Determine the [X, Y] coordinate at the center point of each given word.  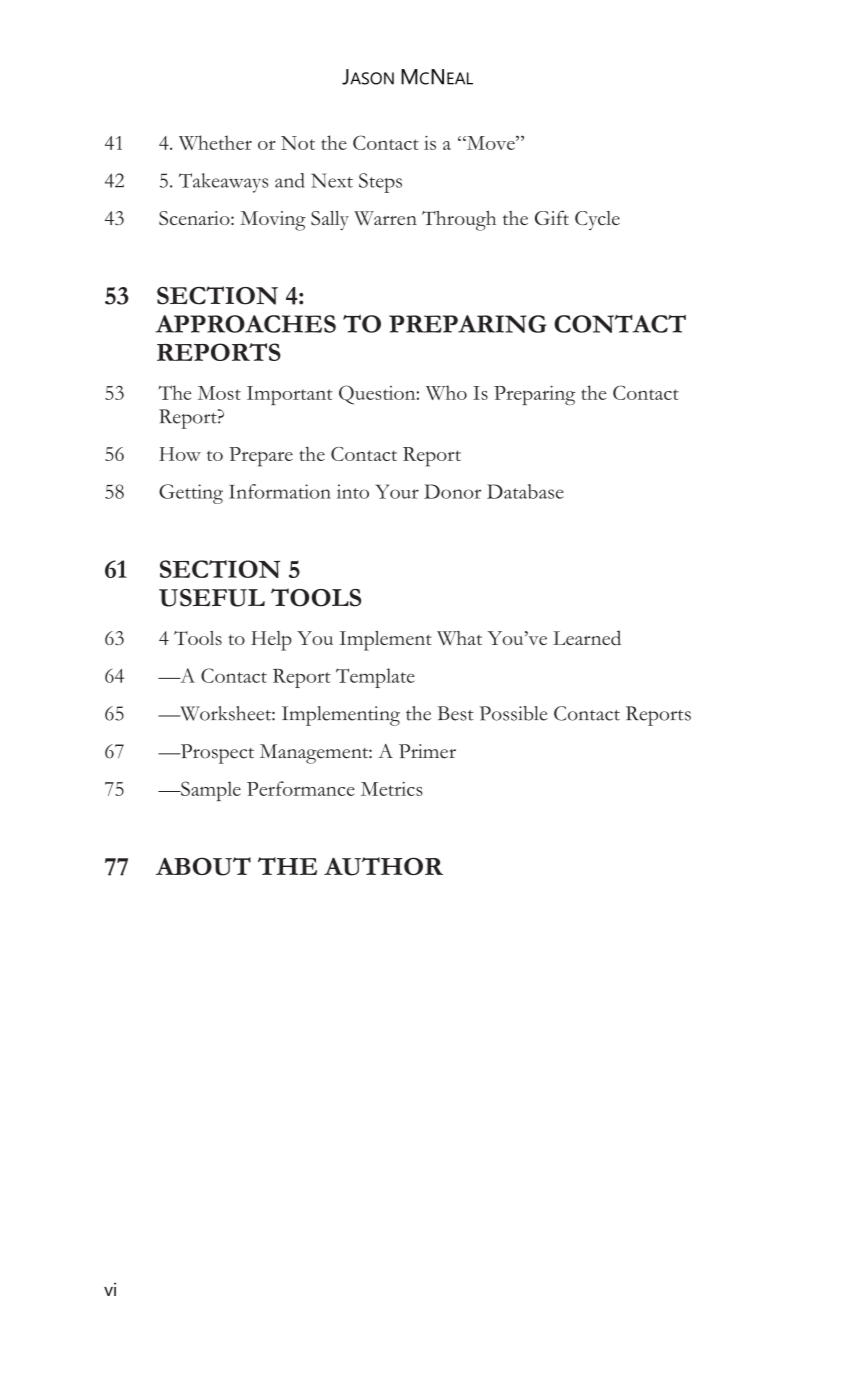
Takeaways [223, 183]
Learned [587, 637]
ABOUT [203, 866]
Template [375, 678]
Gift [552, 217]
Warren [385, 218]
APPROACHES [246, 324]
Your [397, 491]
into [353, 491]
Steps [380, 183]
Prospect [216, 754]
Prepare [261, 457]
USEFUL [212, 598]
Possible [513, 713]
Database [525, 491]
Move [491, 143]
